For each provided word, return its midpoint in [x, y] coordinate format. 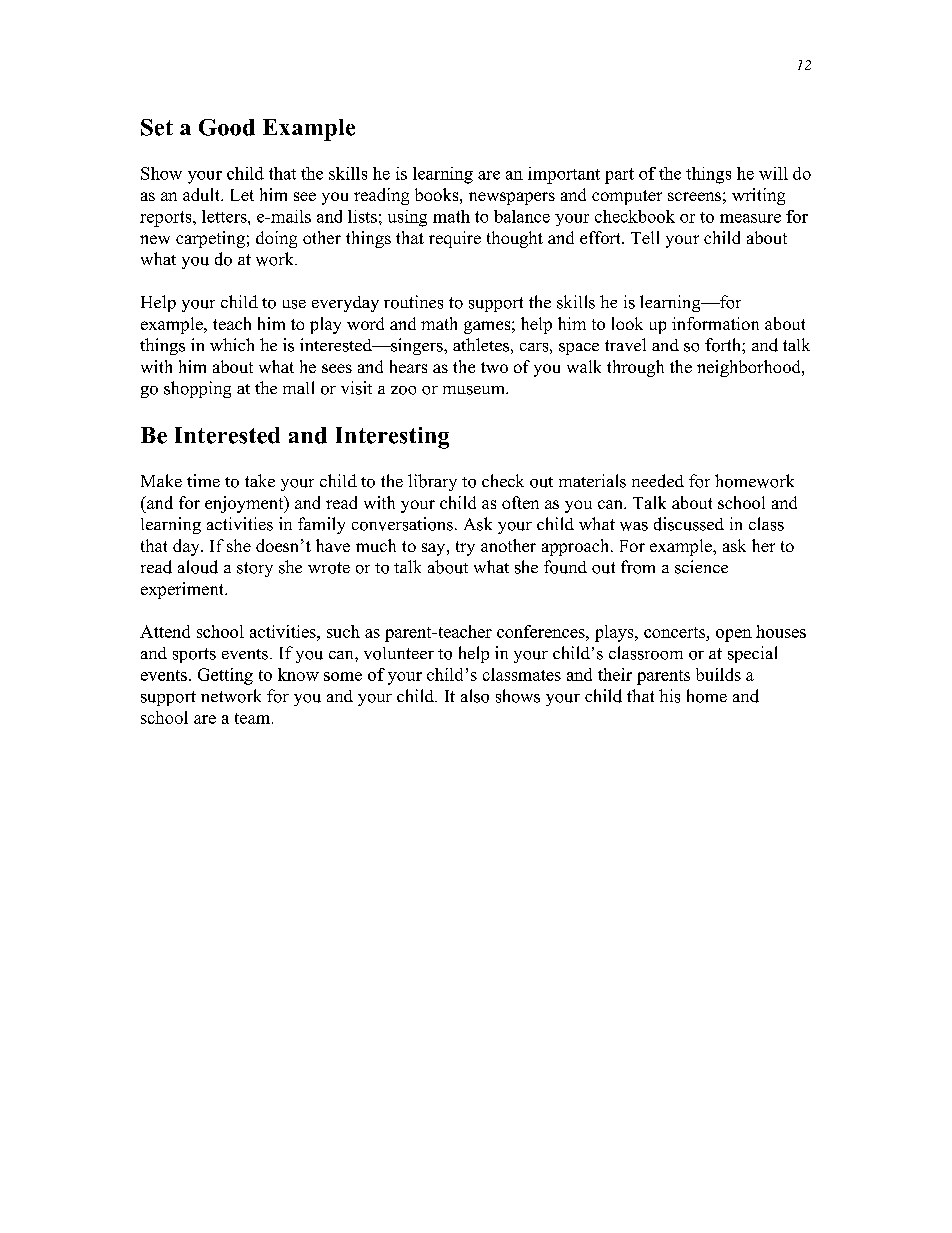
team [254, 718]
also [475, 696]
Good [227, 127]
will [773, 173]
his [669, 696]
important [564, 175]
